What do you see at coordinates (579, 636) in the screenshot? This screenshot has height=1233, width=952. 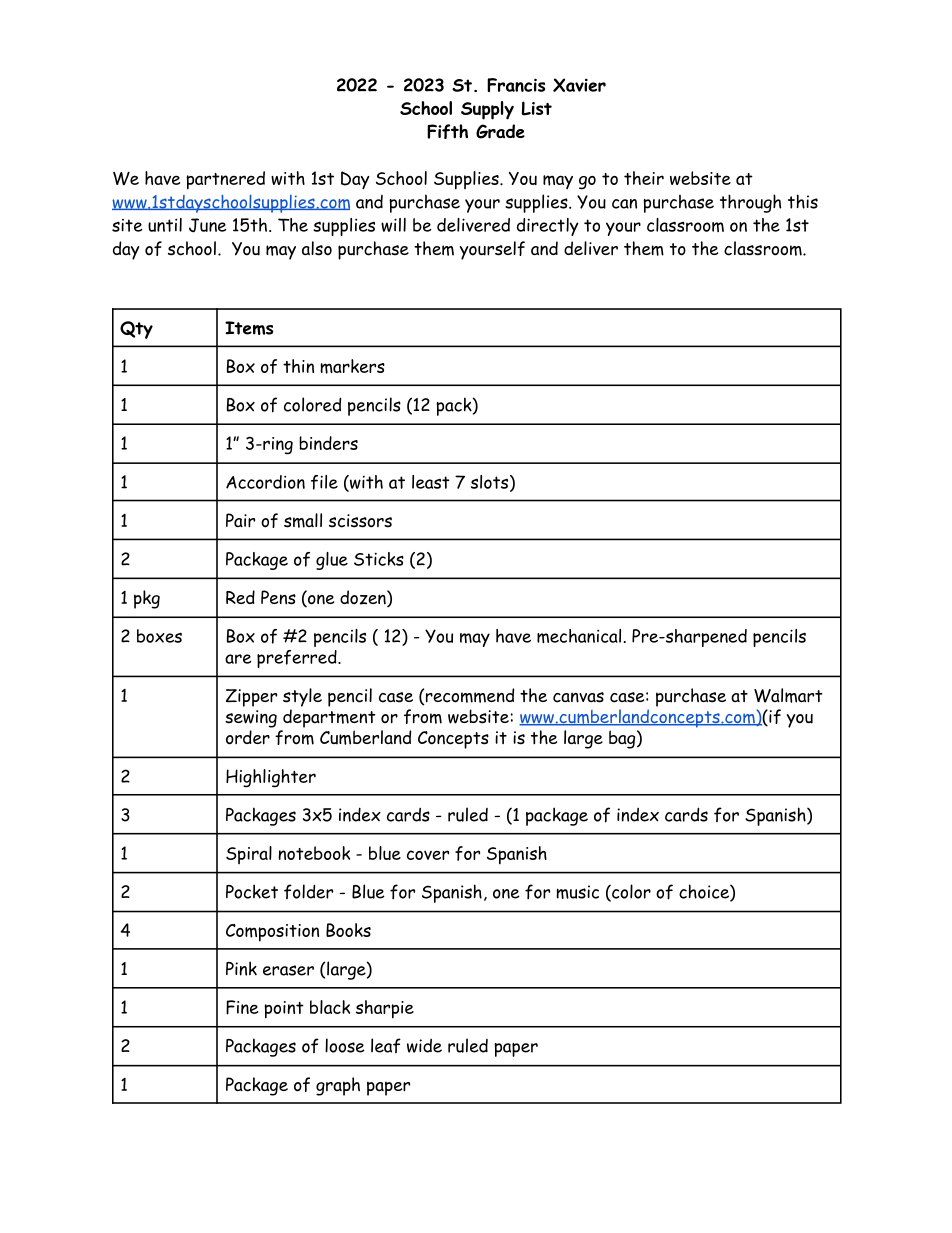 I see `mechanical` at bounding box center [579, 636].
